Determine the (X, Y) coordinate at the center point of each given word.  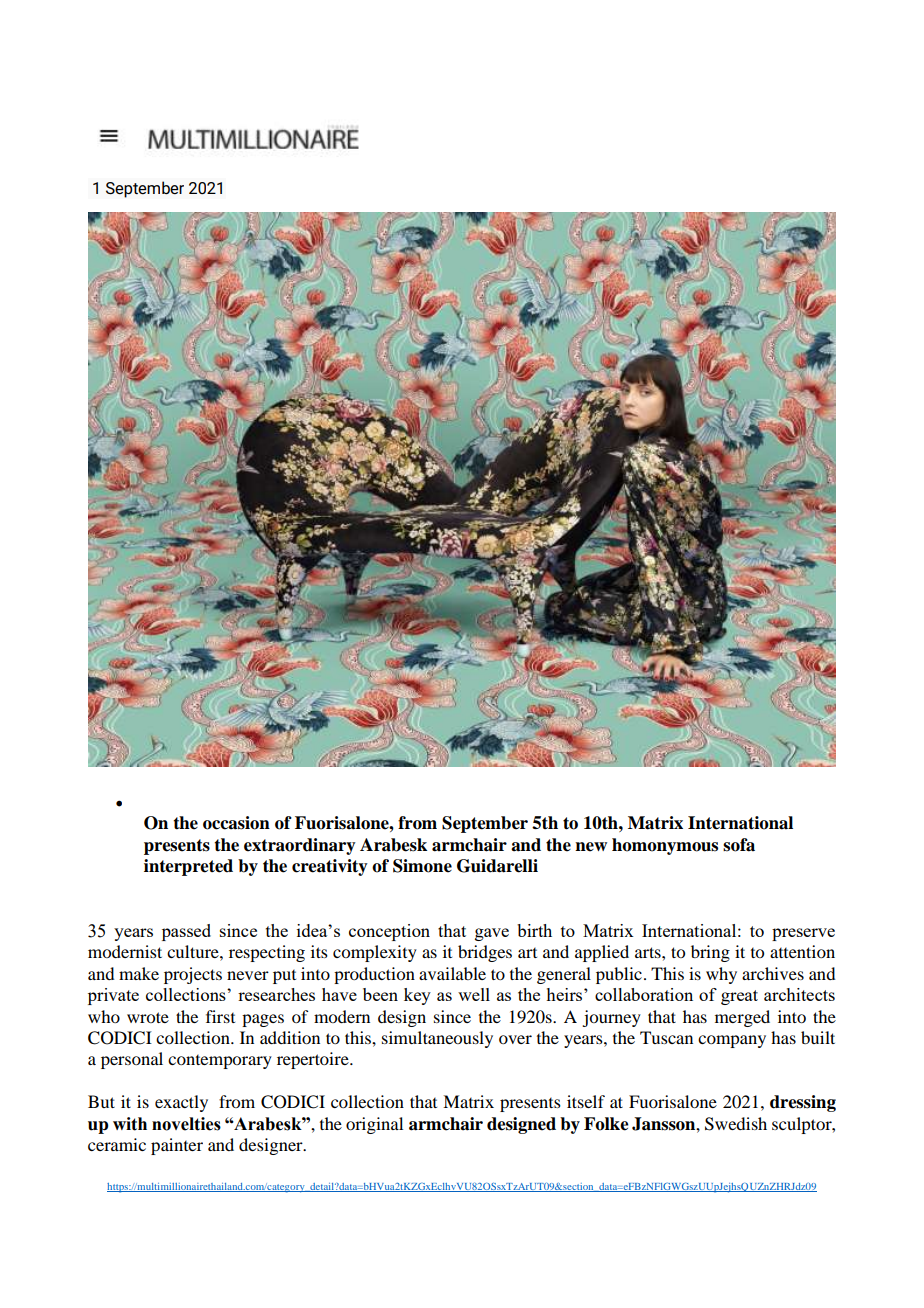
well (474, 994)
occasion (236, 823)
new (591, 847)
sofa (739, 845)
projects (193, 975)
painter (177, 1146)
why (721, 975)
